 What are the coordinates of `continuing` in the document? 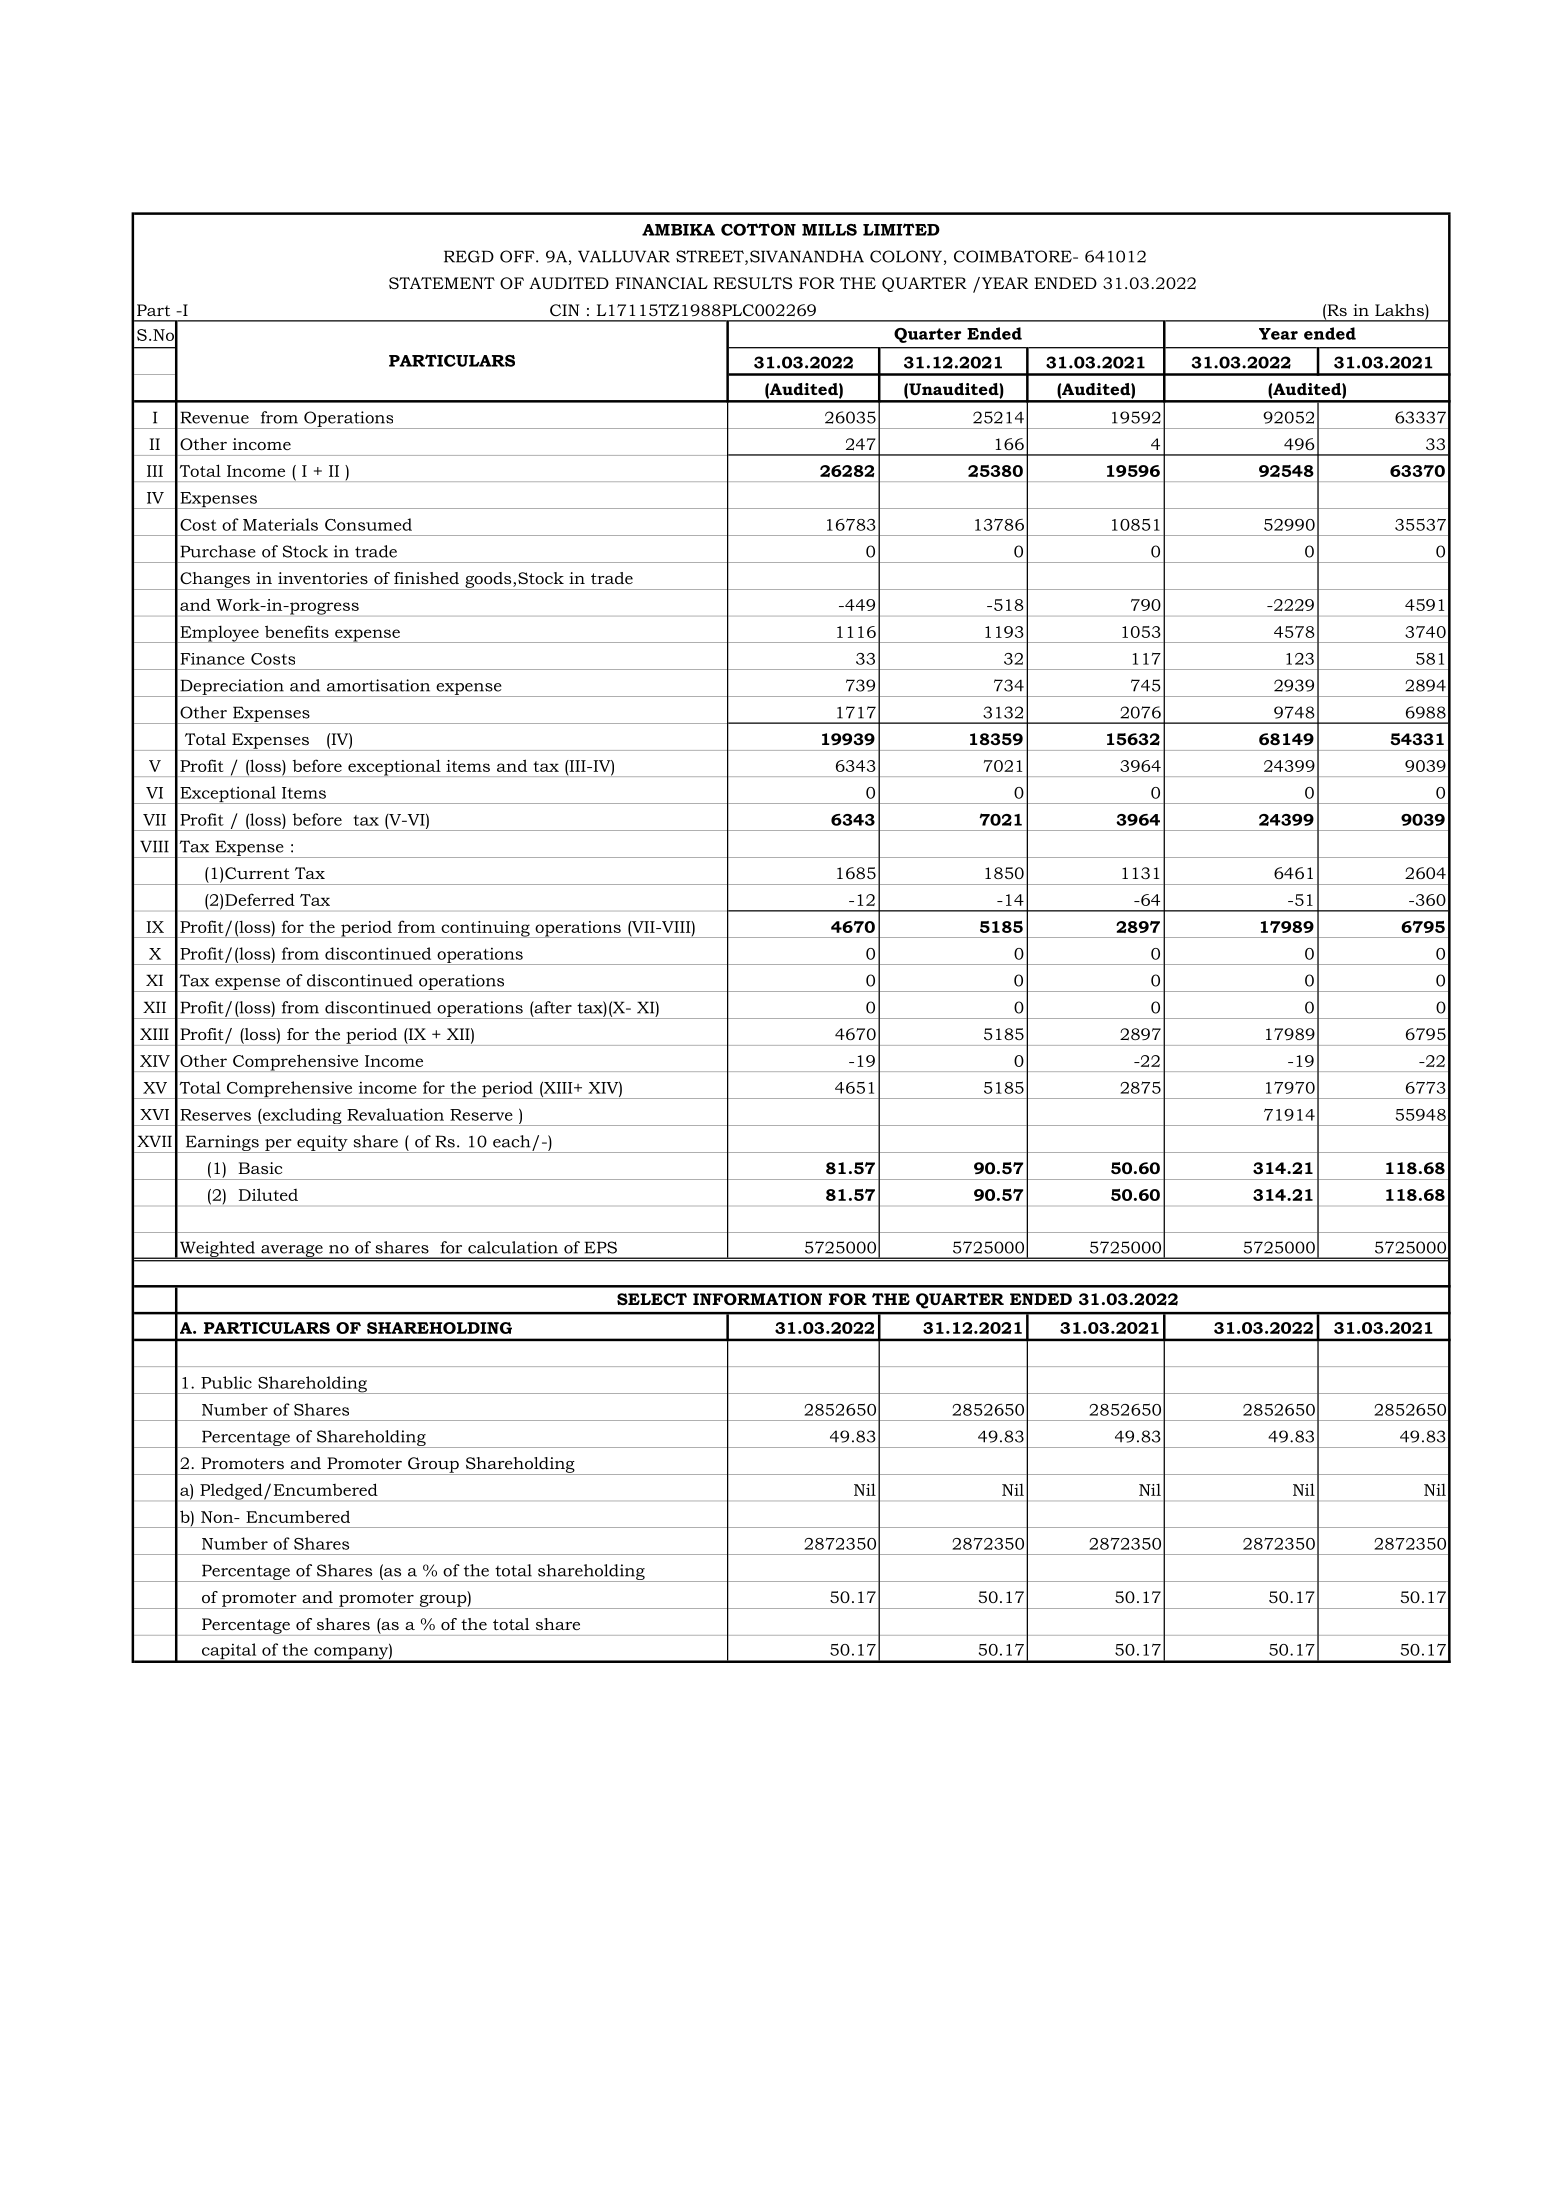 It's located at (485, 929).
